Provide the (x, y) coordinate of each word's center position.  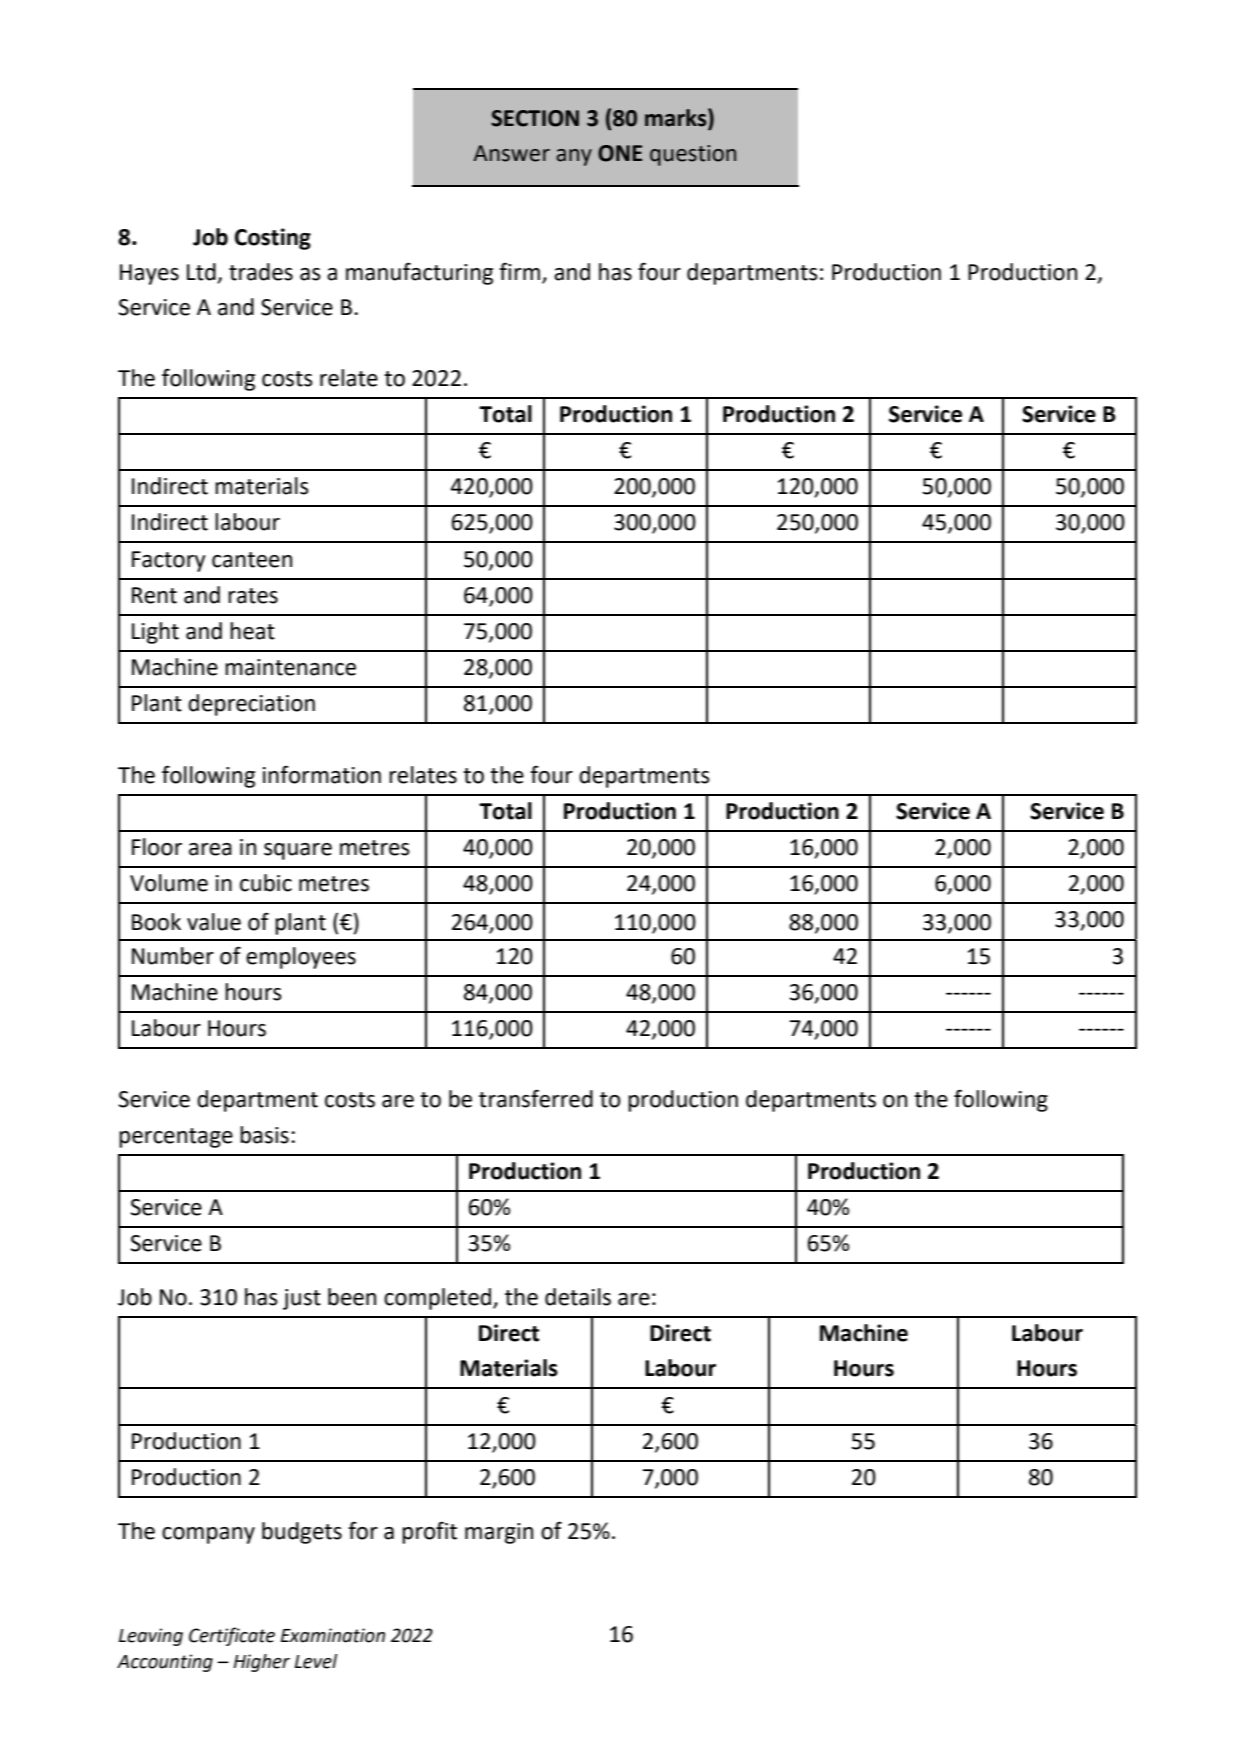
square (298, 851)
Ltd (202, 273)
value (214, 922)
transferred (536, 1098)
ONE (620, 153)
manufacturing (419, 273)
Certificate (232, 1636)
